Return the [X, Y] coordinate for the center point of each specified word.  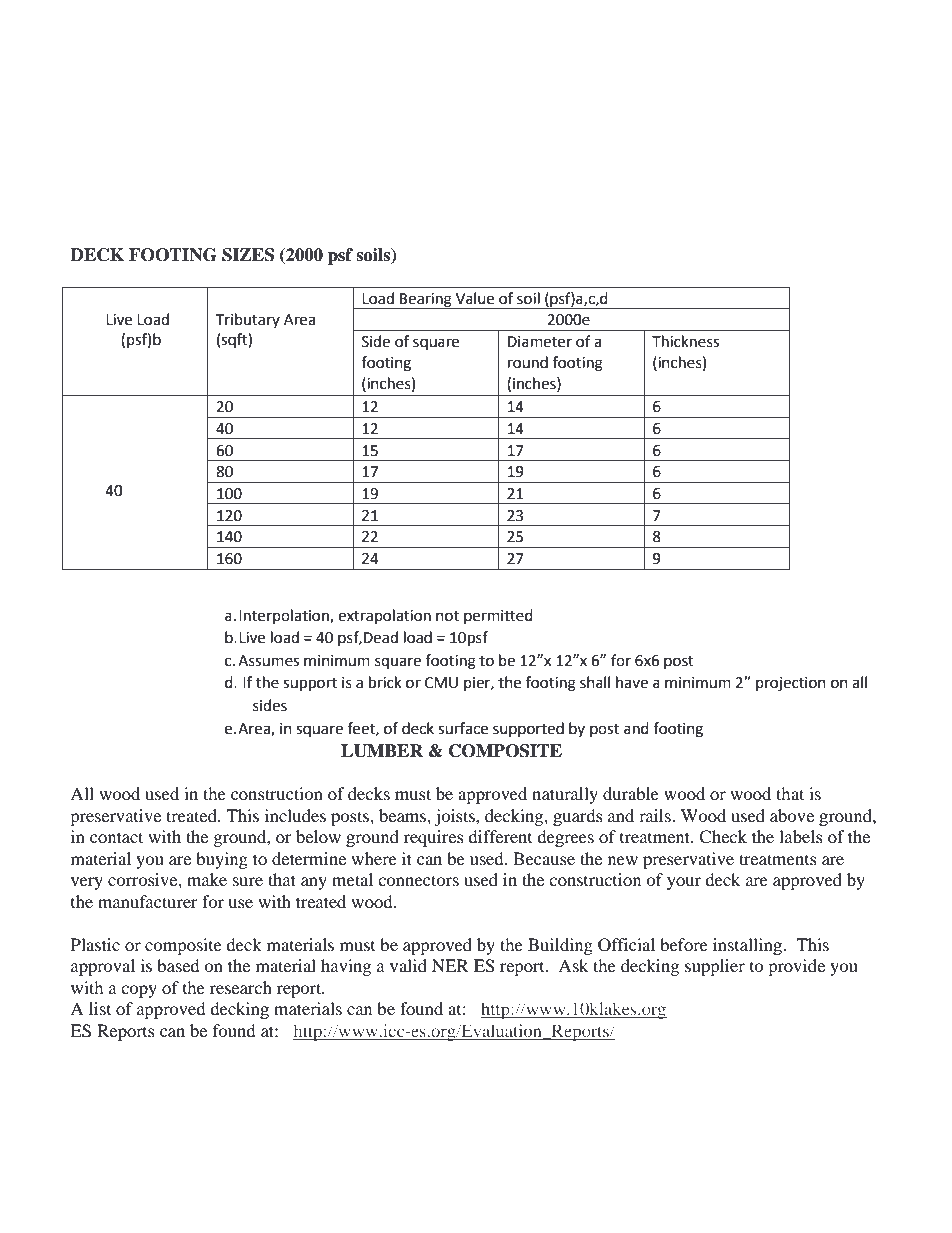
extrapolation [384, 616]
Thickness [685, 341]
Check [723, 837]
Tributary [248, 320]
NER [450, 965]
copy [139, 991]
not [447, 616]
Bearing [426, 301]
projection [791, 684]
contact [116, 837]
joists [455, 817]
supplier [715, 967]
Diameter [540, 342]
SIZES [248, 255]
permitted [498, 616]
